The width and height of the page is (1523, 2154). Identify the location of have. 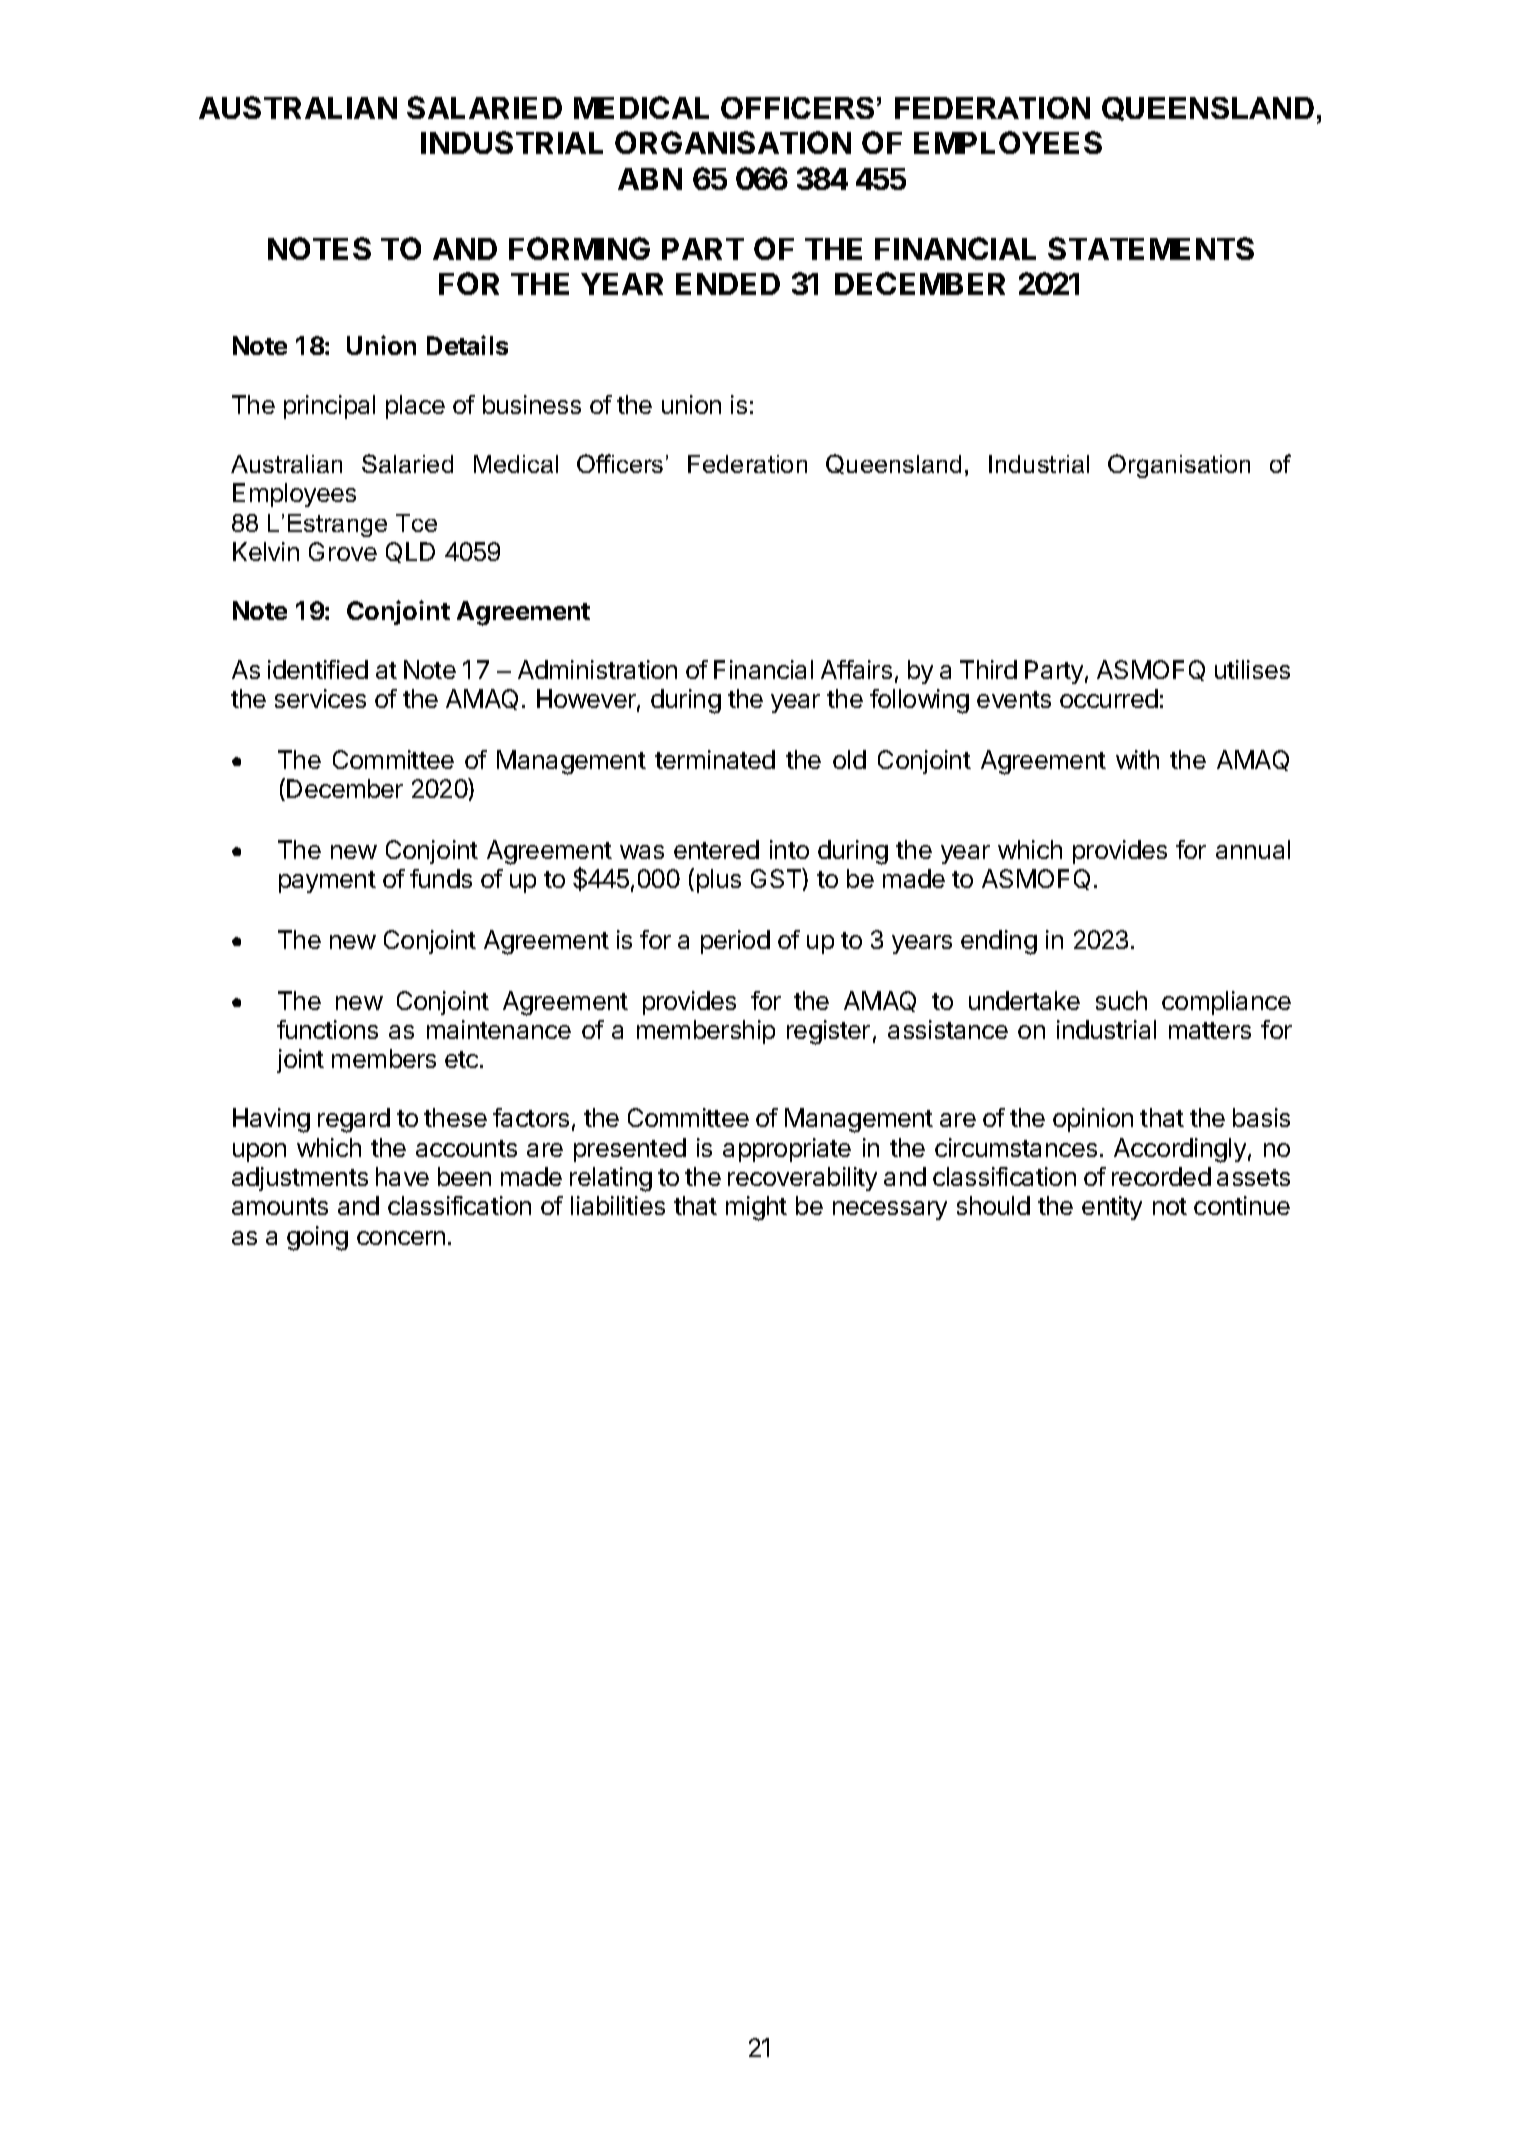
(402, 1176).
